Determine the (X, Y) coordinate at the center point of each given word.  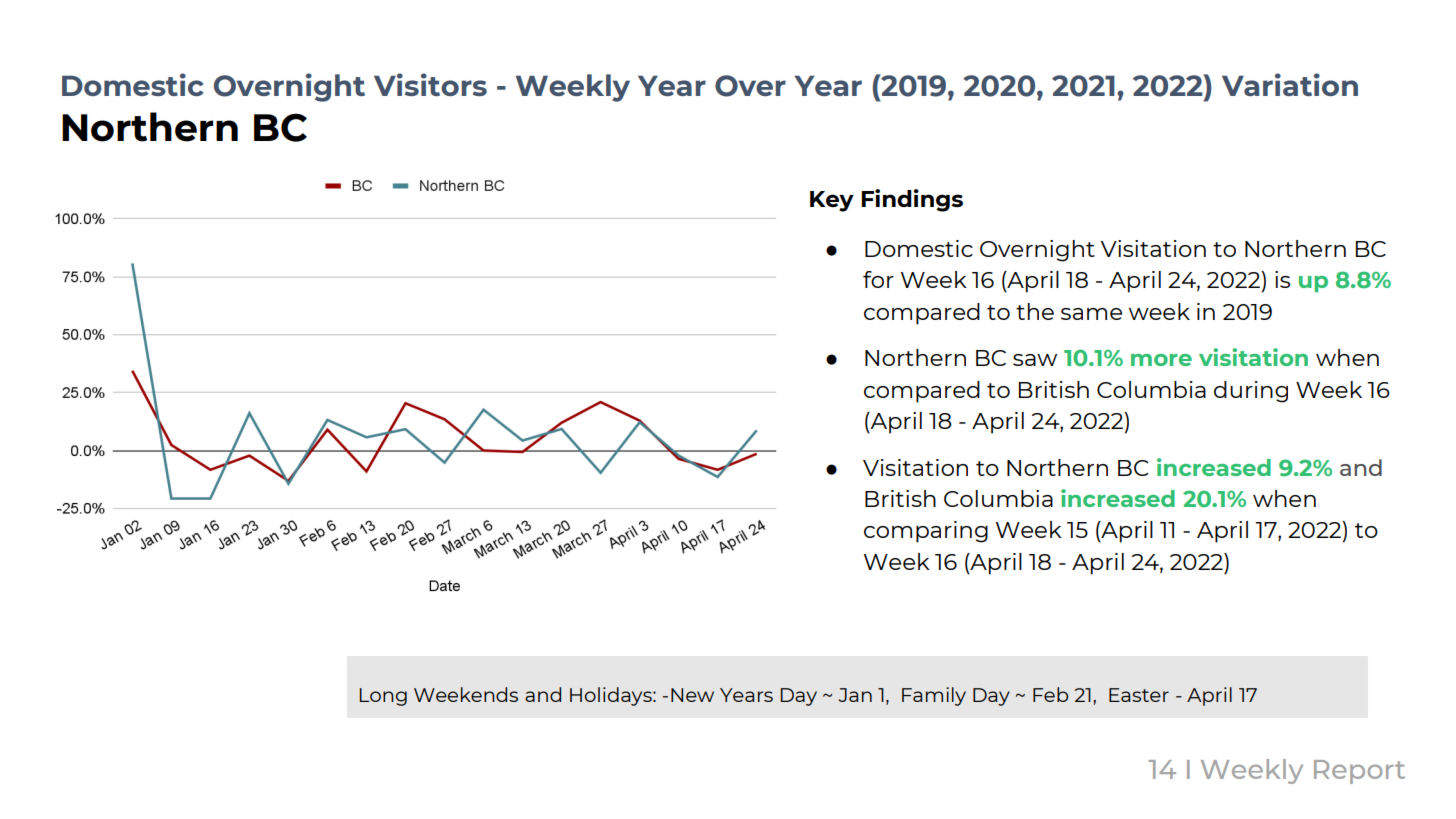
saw (1035, 360)
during (1251, 392)
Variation (1290, 84)
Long (383, 697)
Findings (912, 200)
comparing (926, 532)
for (878, 279)
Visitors (430, 84)
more (1161, 360)
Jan (855, 695)
